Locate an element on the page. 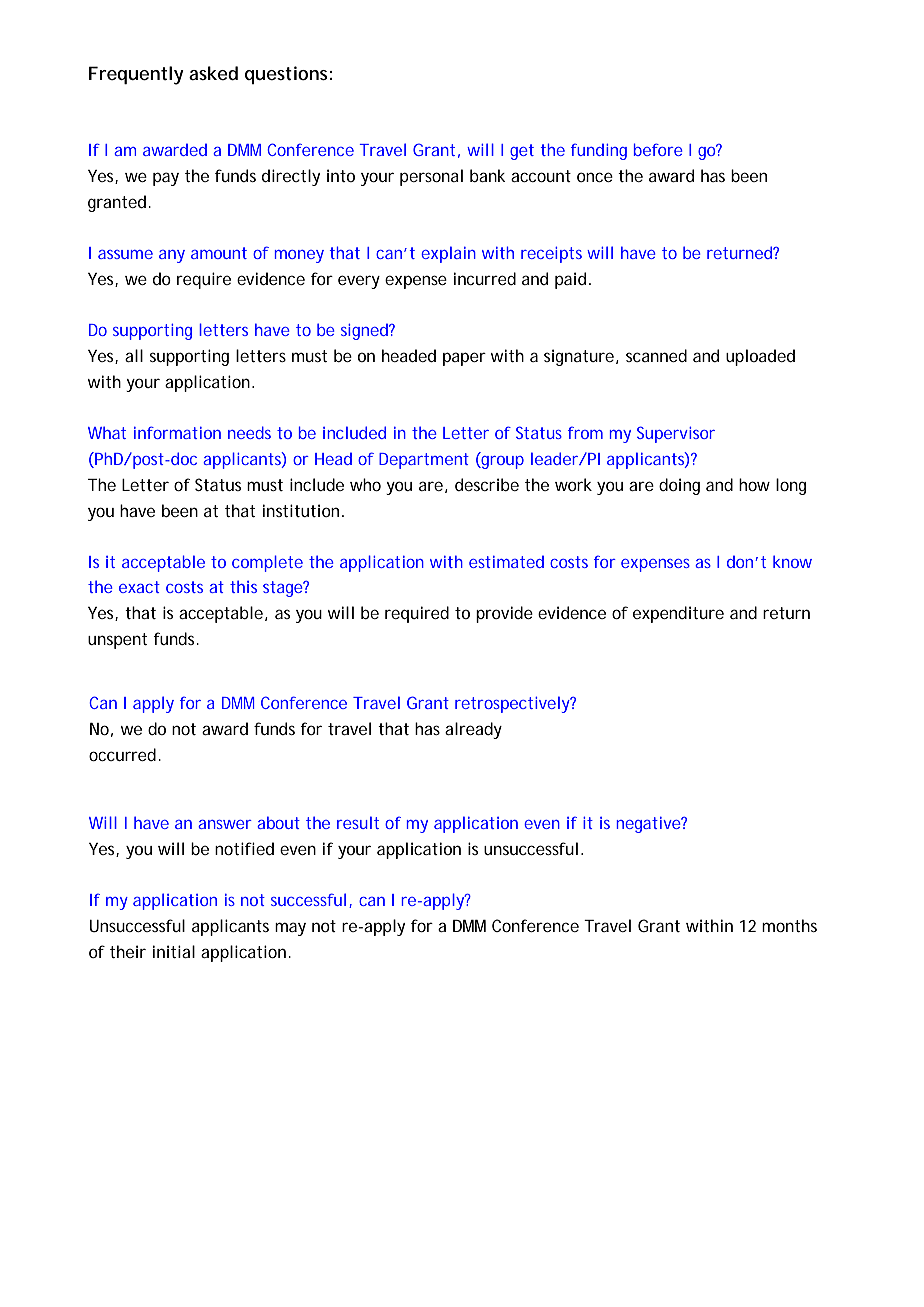 This image has height=1307, width=924. expenditure is located at coordinates (678, 614).
